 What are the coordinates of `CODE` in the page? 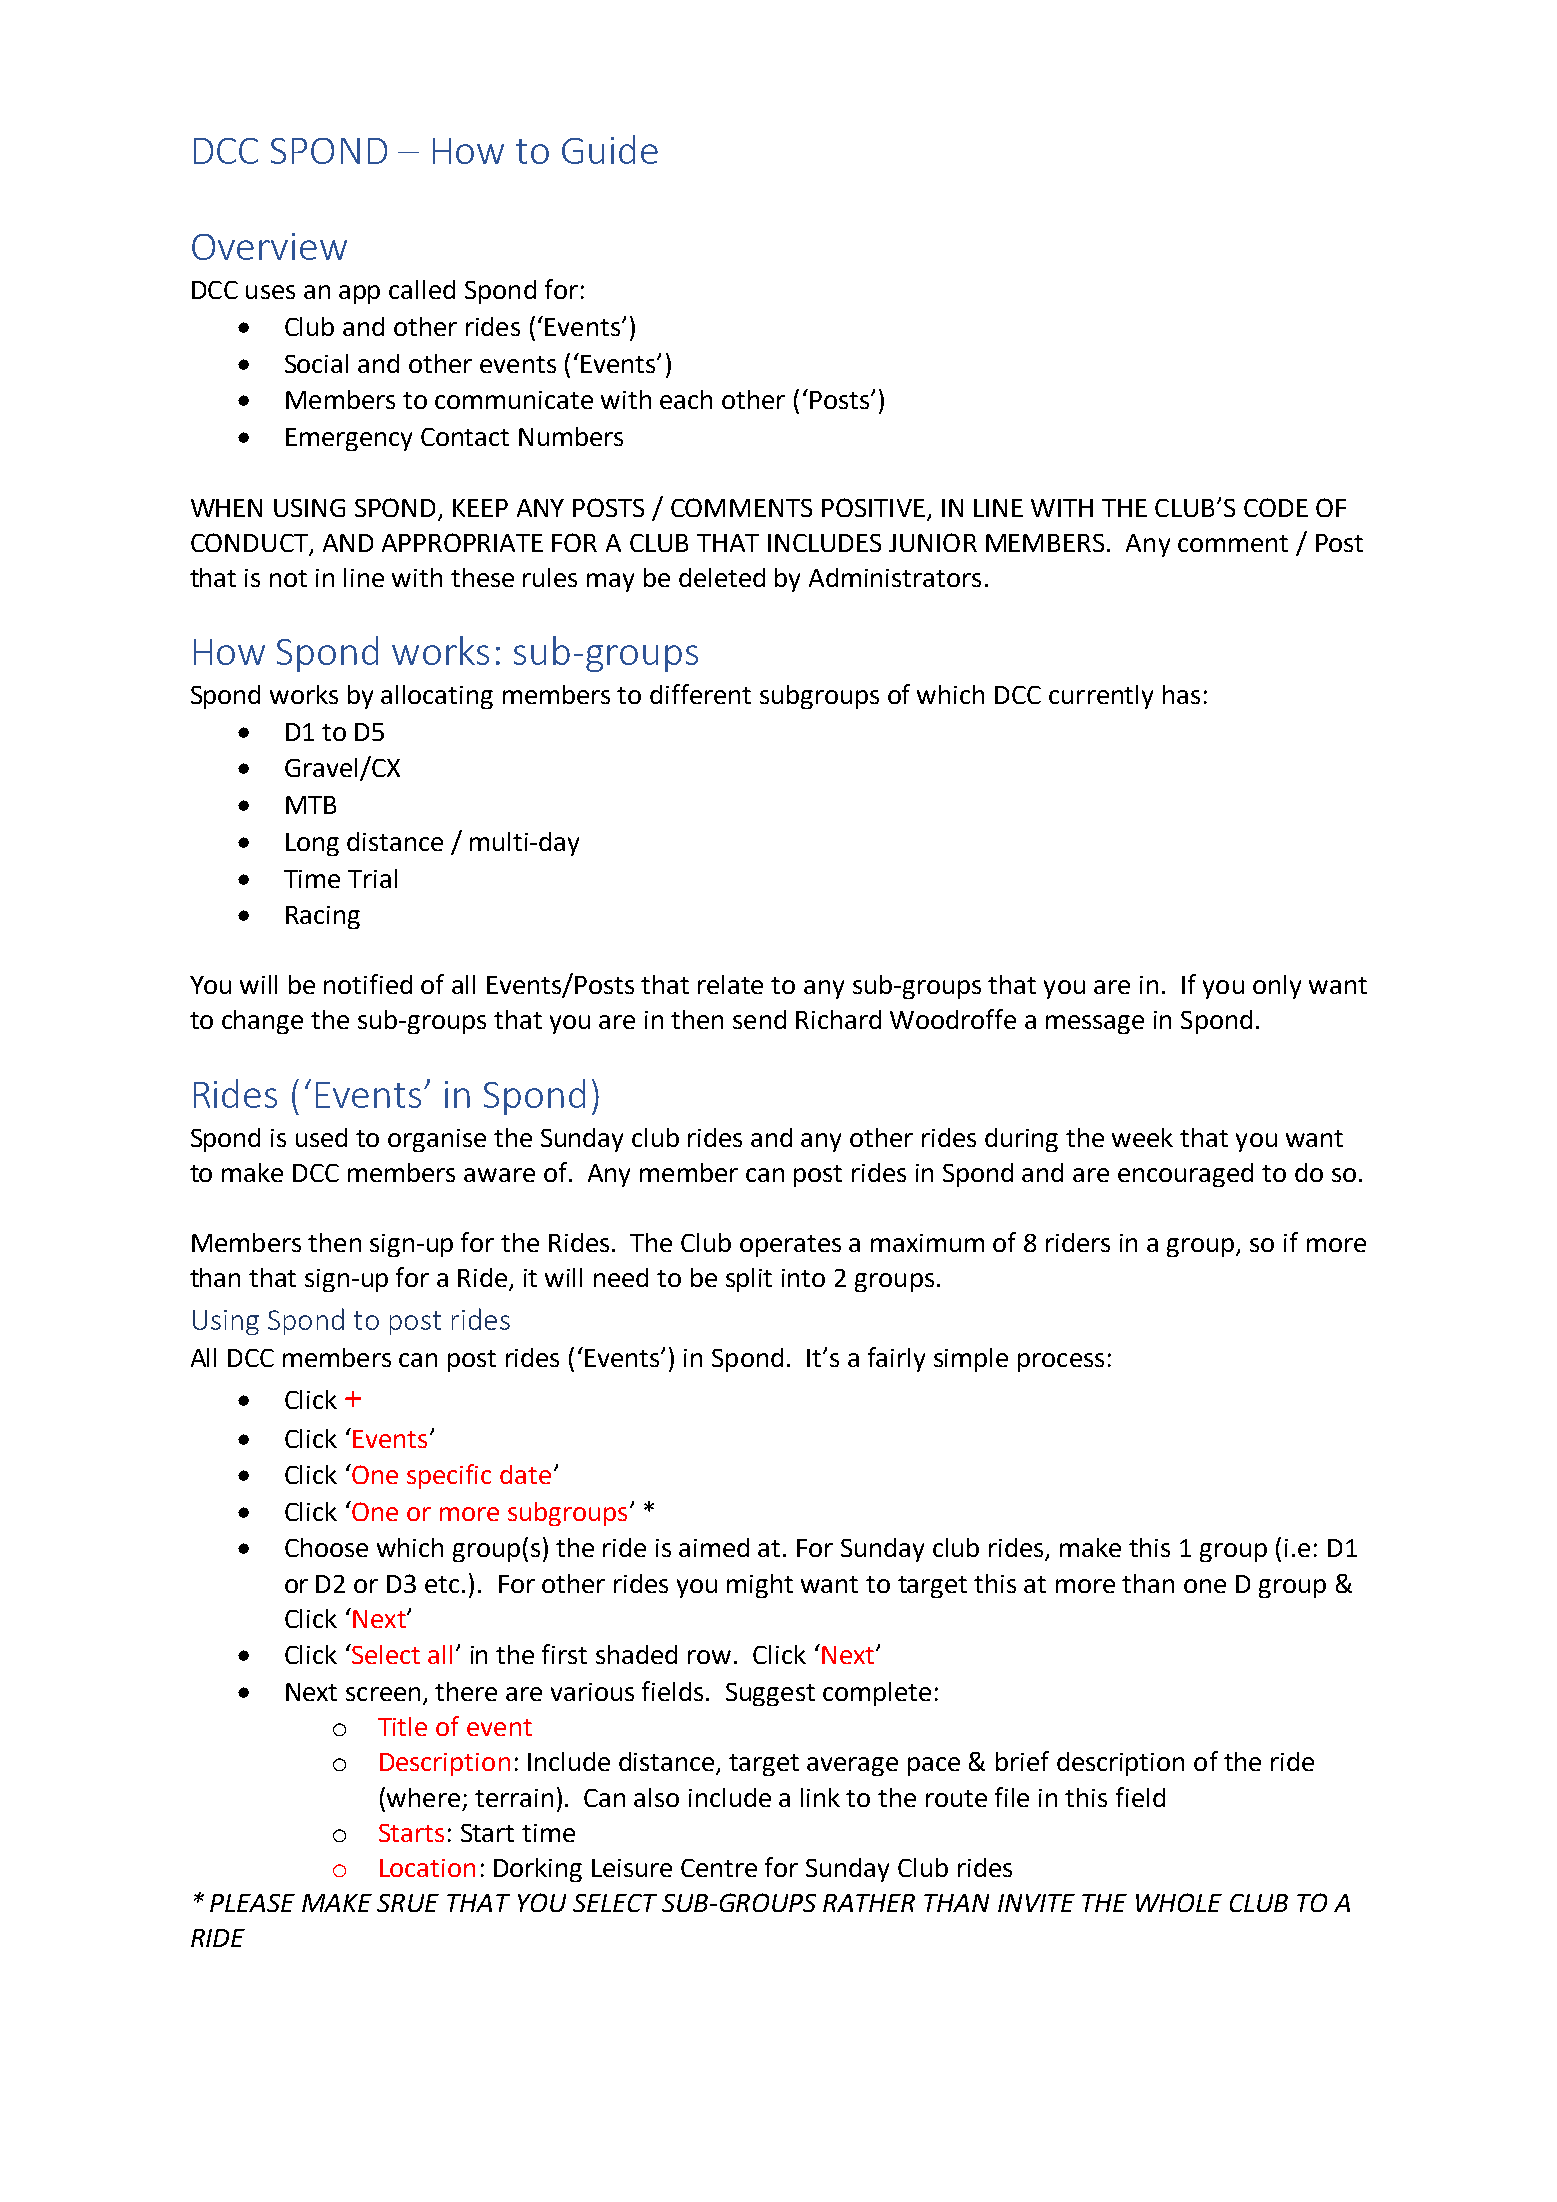 It's located at (1276, 507).
